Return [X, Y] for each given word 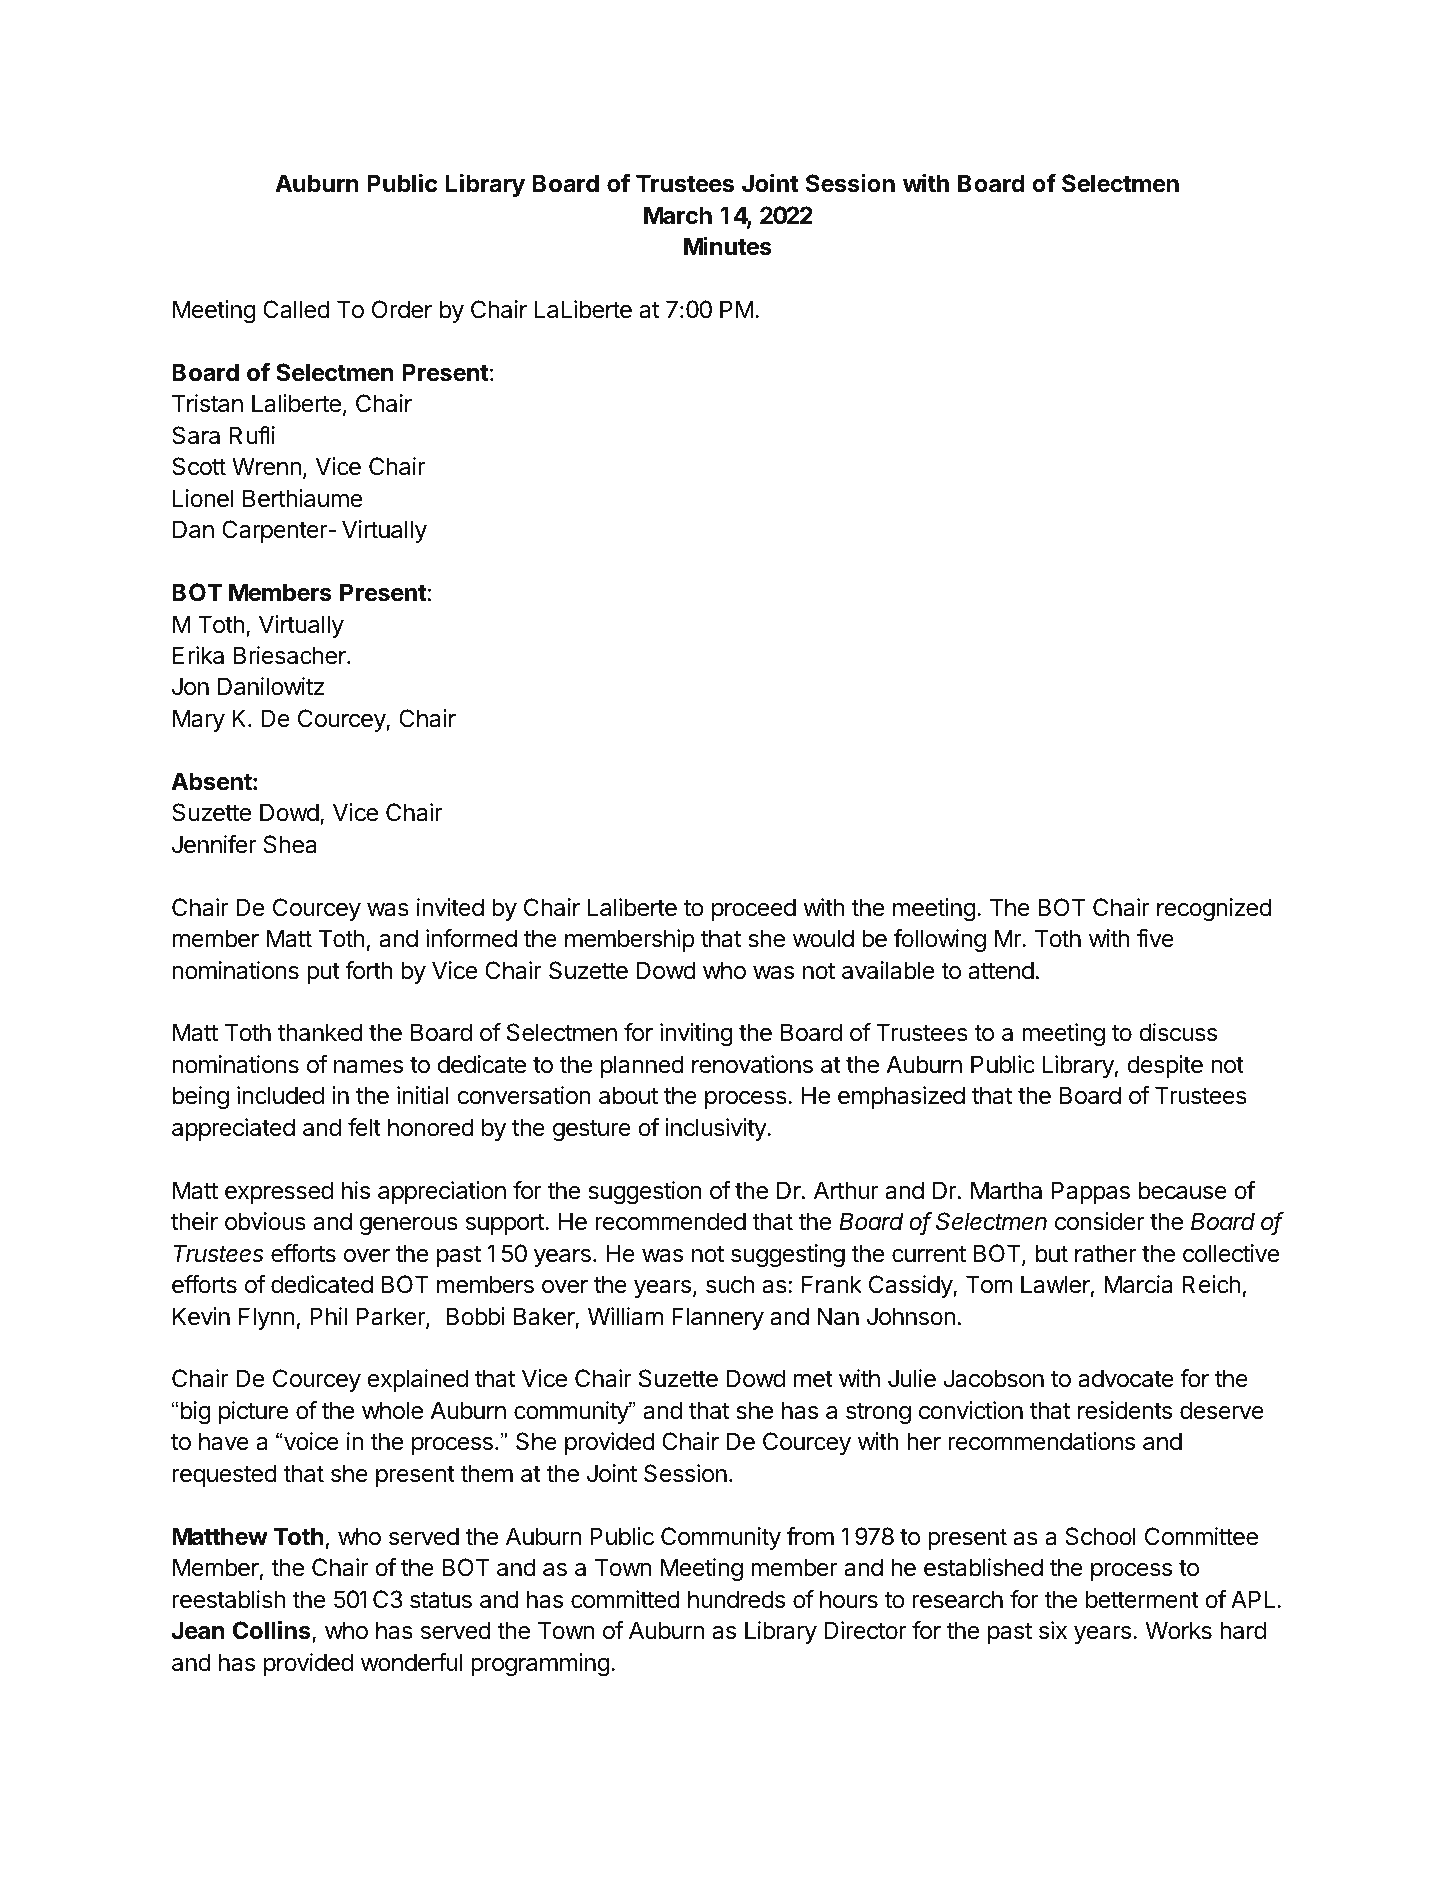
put [323, 973]
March [678, 215]
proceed [754, 909]
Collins [273, 1631]
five [1155, 938]
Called [296, 309]
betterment [1142, 1599]
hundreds [736, 1599]
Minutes [728, 246]
